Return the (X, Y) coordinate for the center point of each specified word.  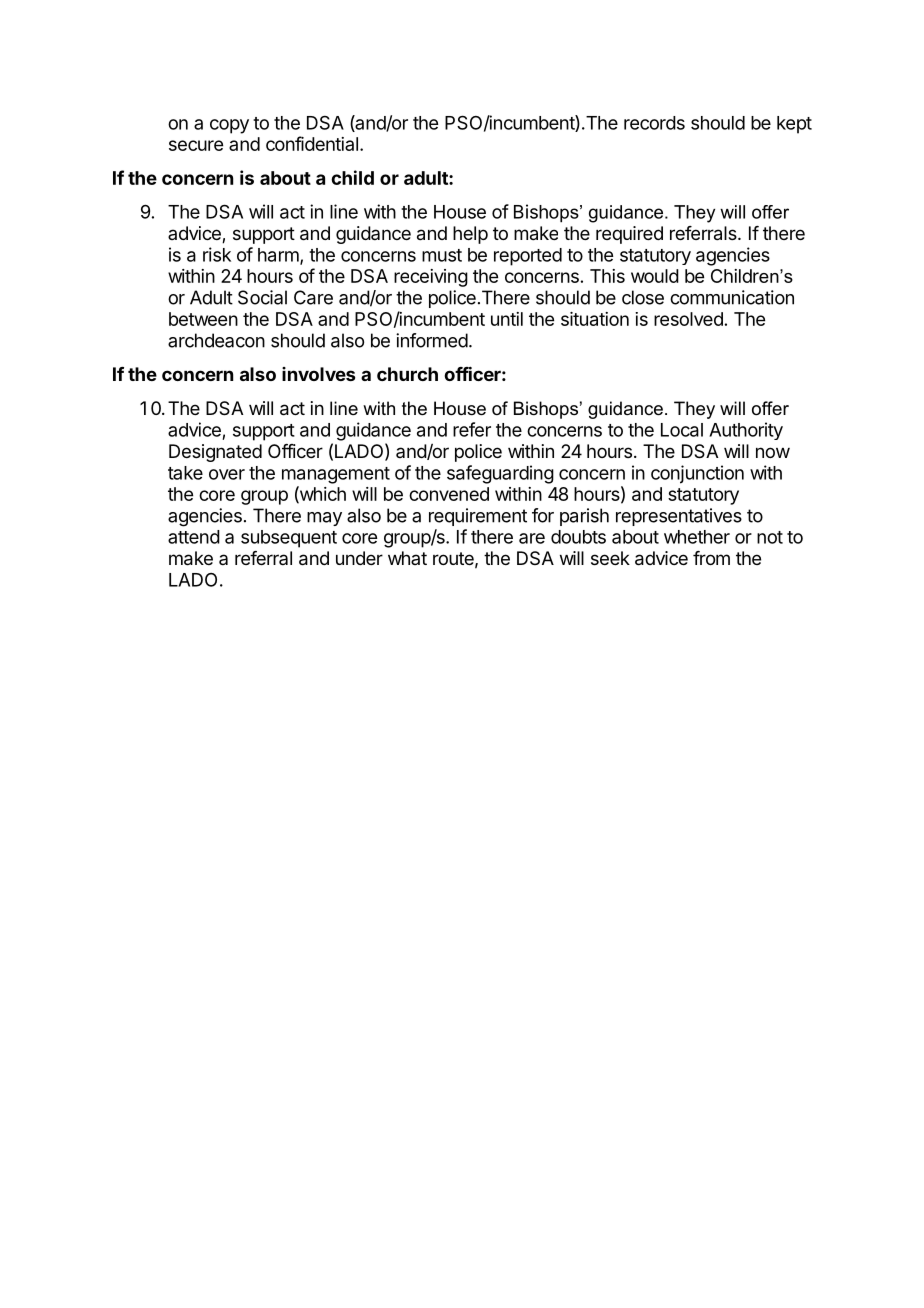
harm (278, 255)
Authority (746, 431)
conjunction (697, 474)
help (470, 235)
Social (262, 297)
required (629, 235)
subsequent (289, 539)
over (227, 474)
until (507, 319)
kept (794, 125)
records (654, 123)
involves (318, 374)
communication (732, 297)
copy (229, 126)
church (407, 374)
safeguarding (500, 474)
